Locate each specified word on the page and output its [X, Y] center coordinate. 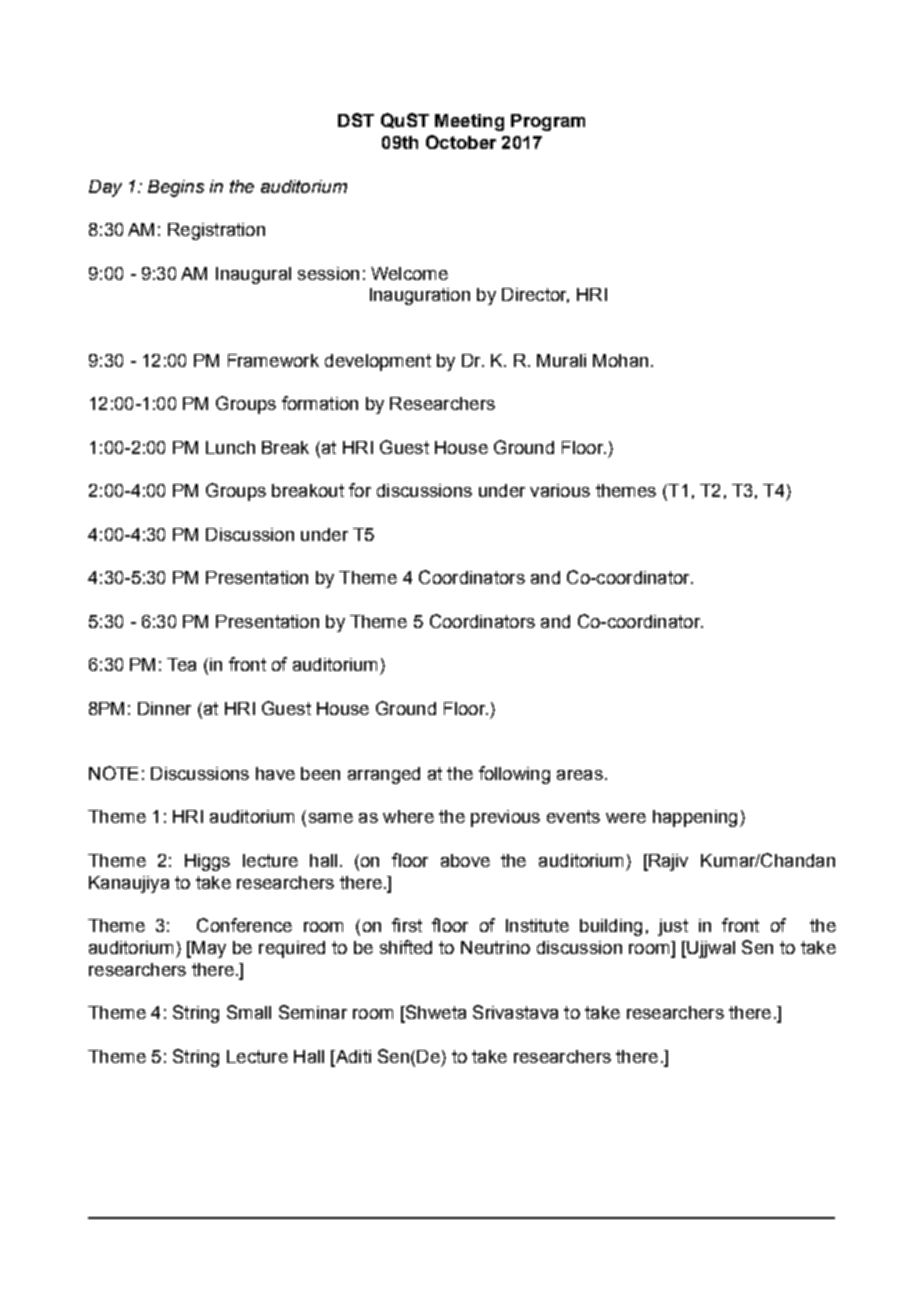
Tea [181, 664]
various [560, 490]
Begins [176, 188]
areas [580, 775]
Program [548, 122]
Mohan [620, 360]
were [626, 818]
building [611, 927]
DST [356, 120]
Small [249, 1012]
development [378, 362]
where [408, 816]
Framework [273, 360]
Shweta [434, 1013]
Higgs [207, 862]
